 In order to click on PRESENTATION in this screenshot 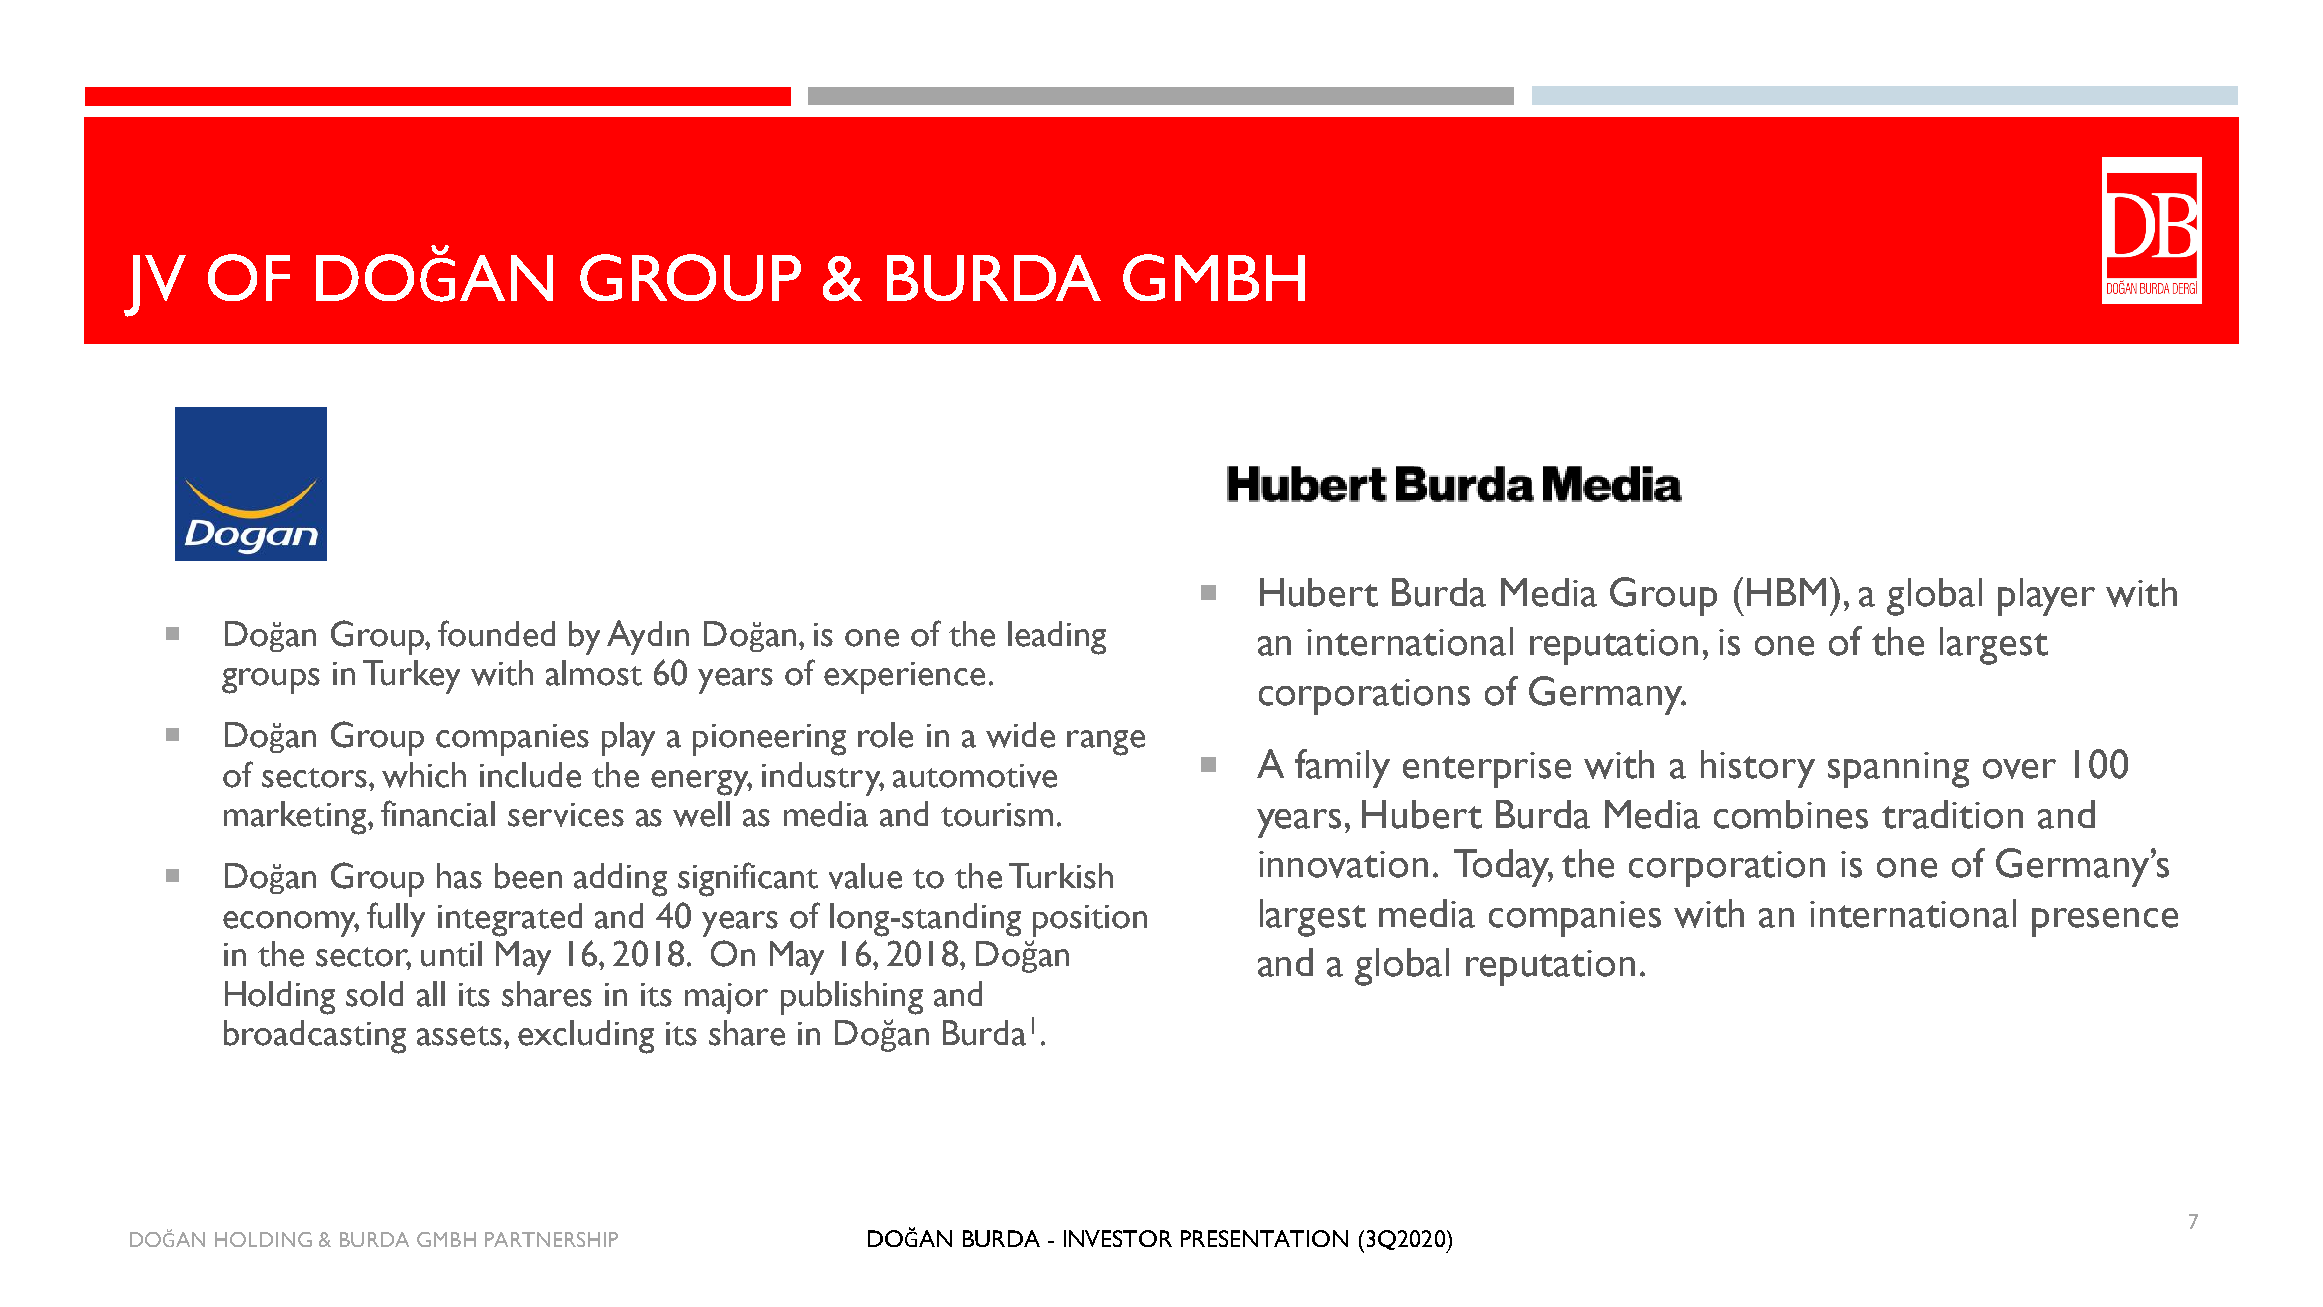, I will do `click(1264, 1238)`.
